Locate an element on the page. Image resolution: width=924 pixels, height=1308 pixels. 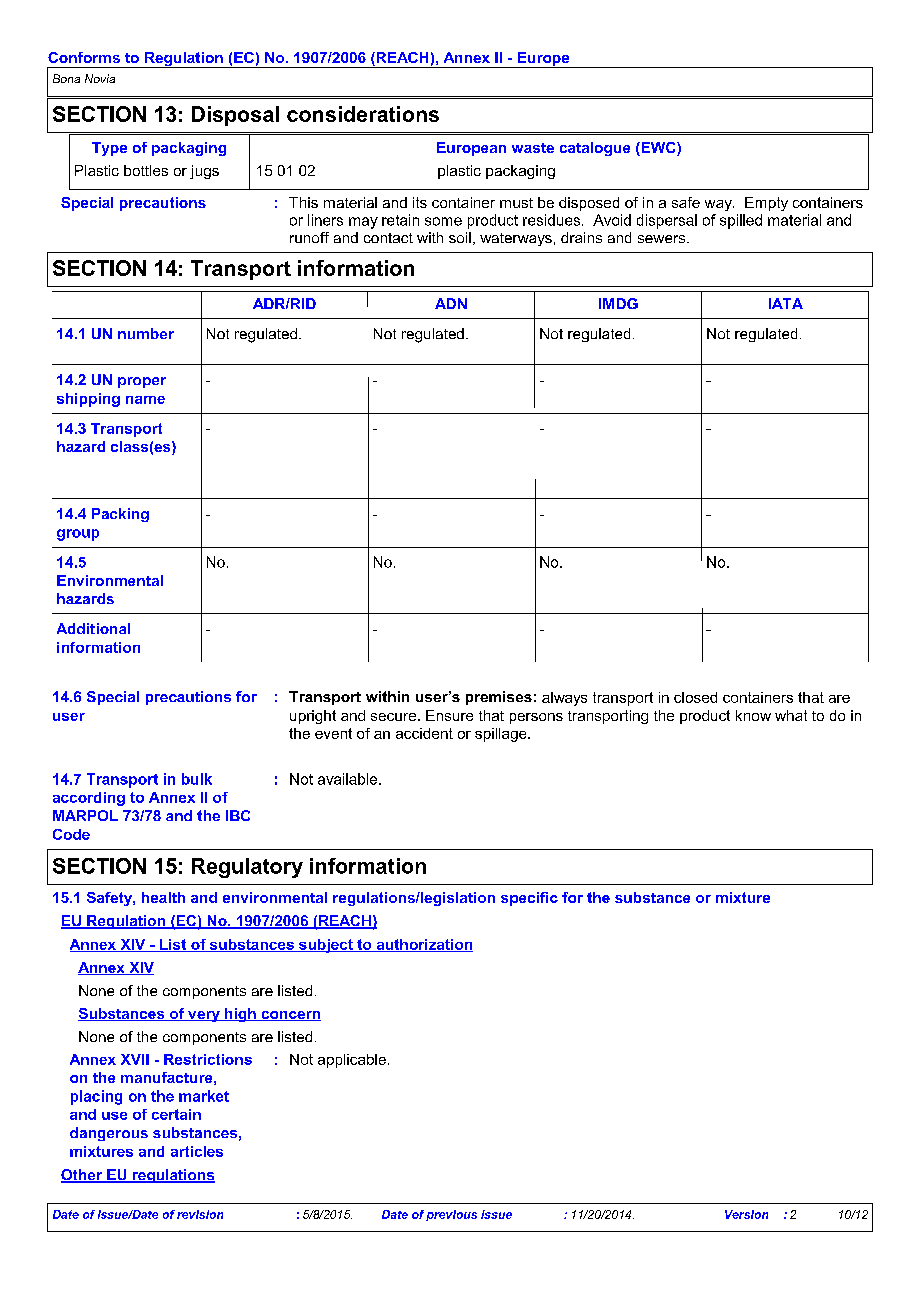
Ensure is located at coordinates (449, 715).
